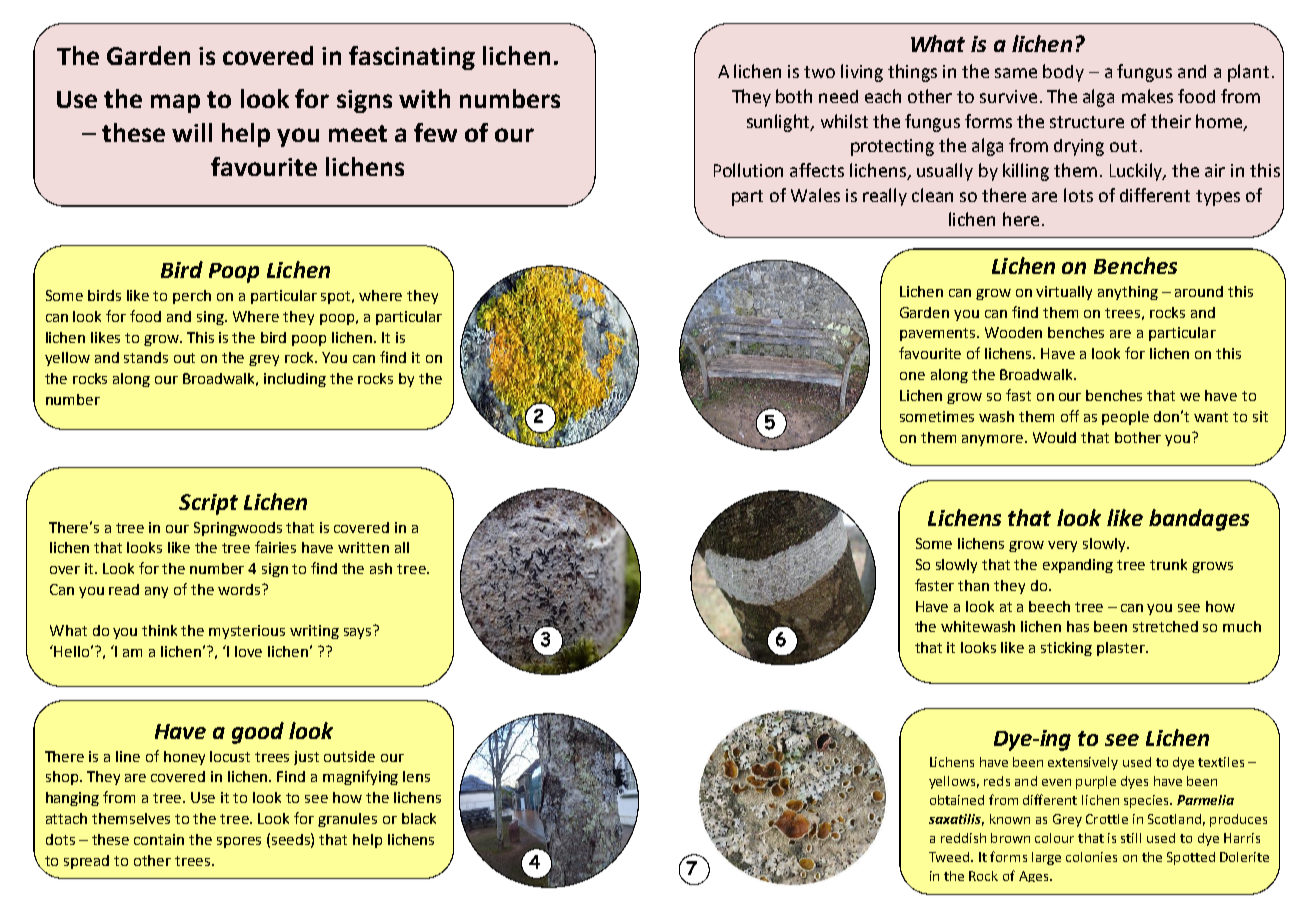  I want to click on map, so click(175, 103).
